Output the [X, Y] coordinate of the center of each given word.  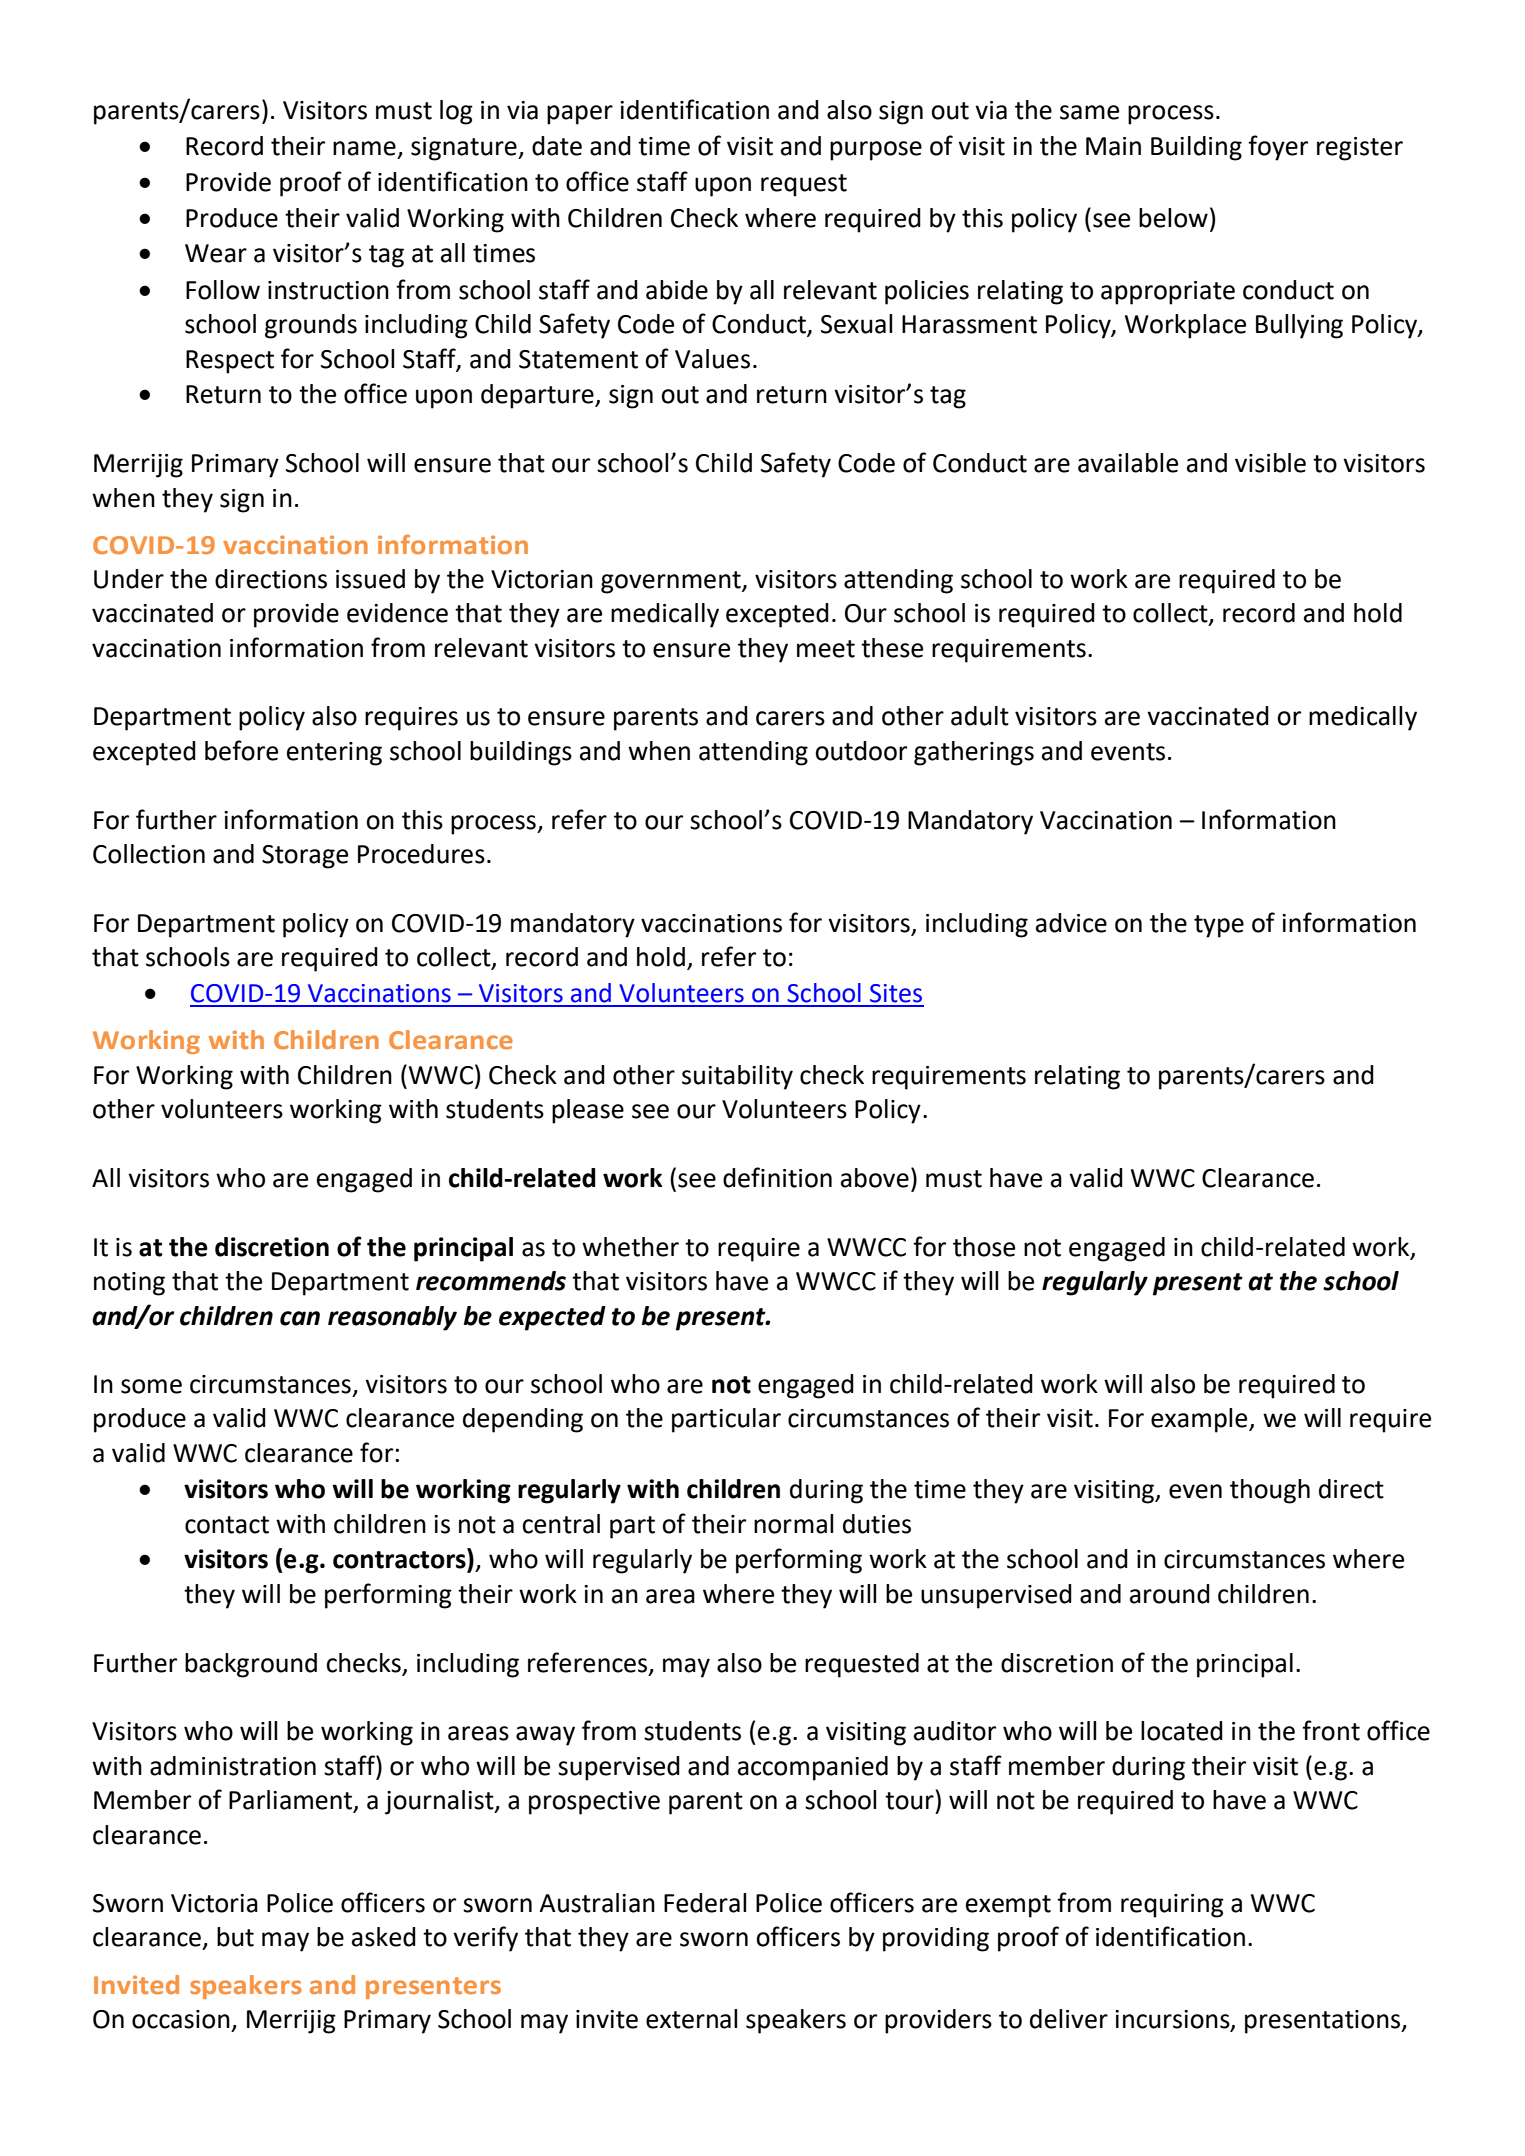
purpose [876, 151]
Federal [705, 1903]
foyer [1278, 148]
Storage [305, 857]
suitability [737, 1077]
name [364, 148]
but [235, 1937]
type [1219, 926]
